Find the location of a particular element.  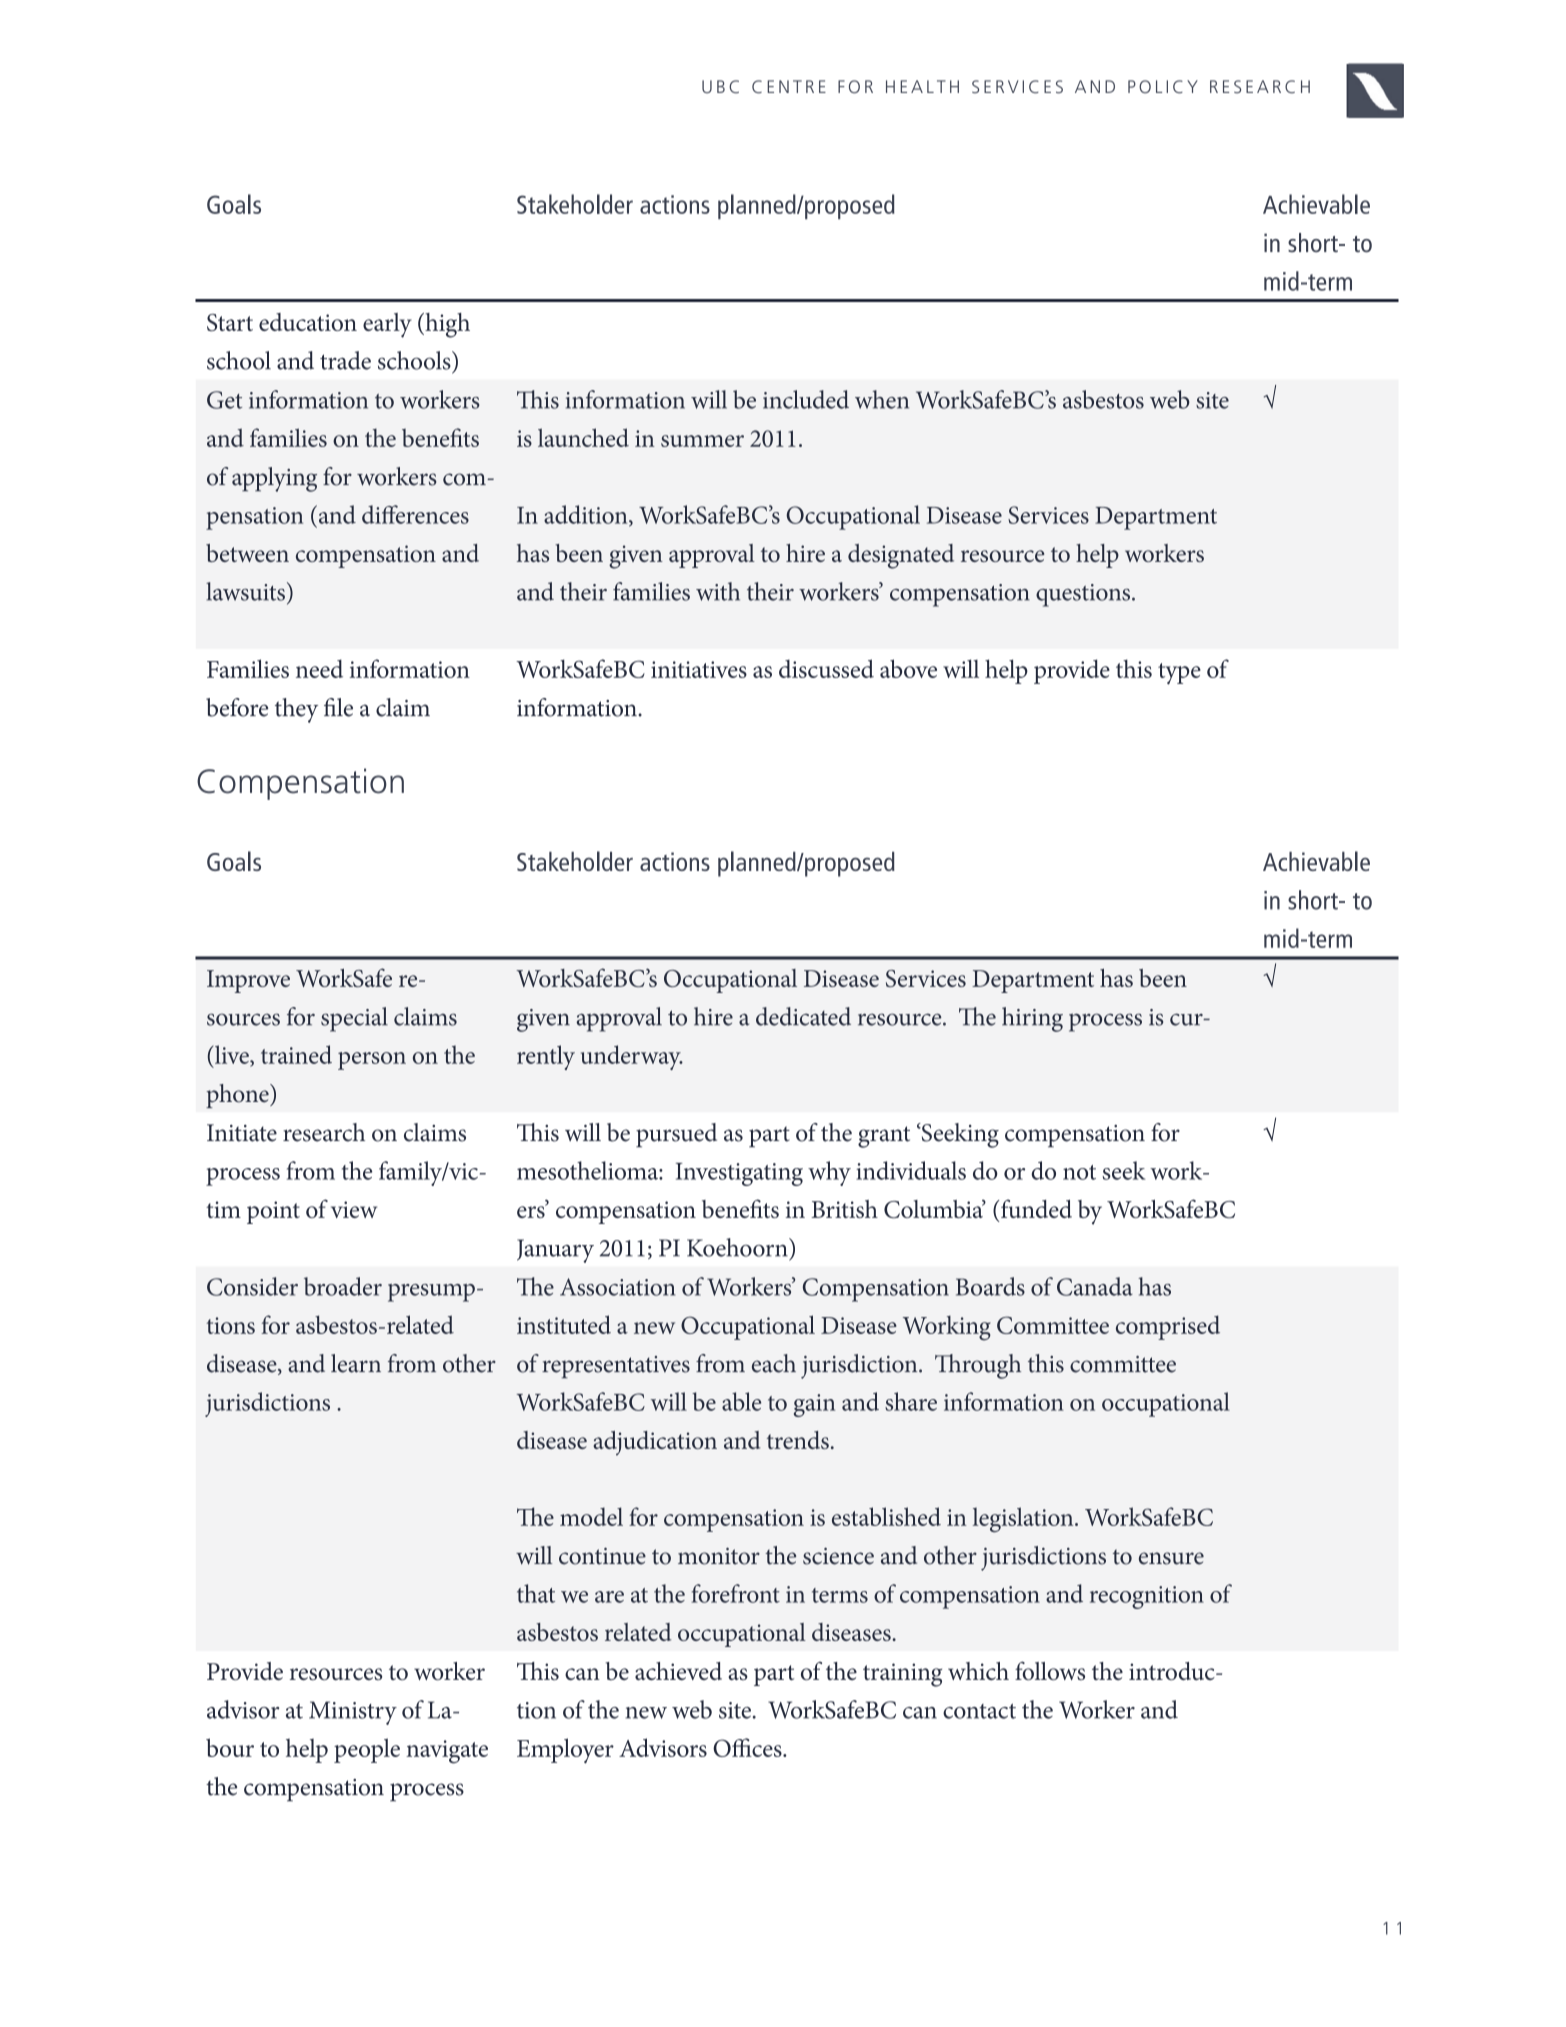

initiatives is located at coordinates (699, 669).
